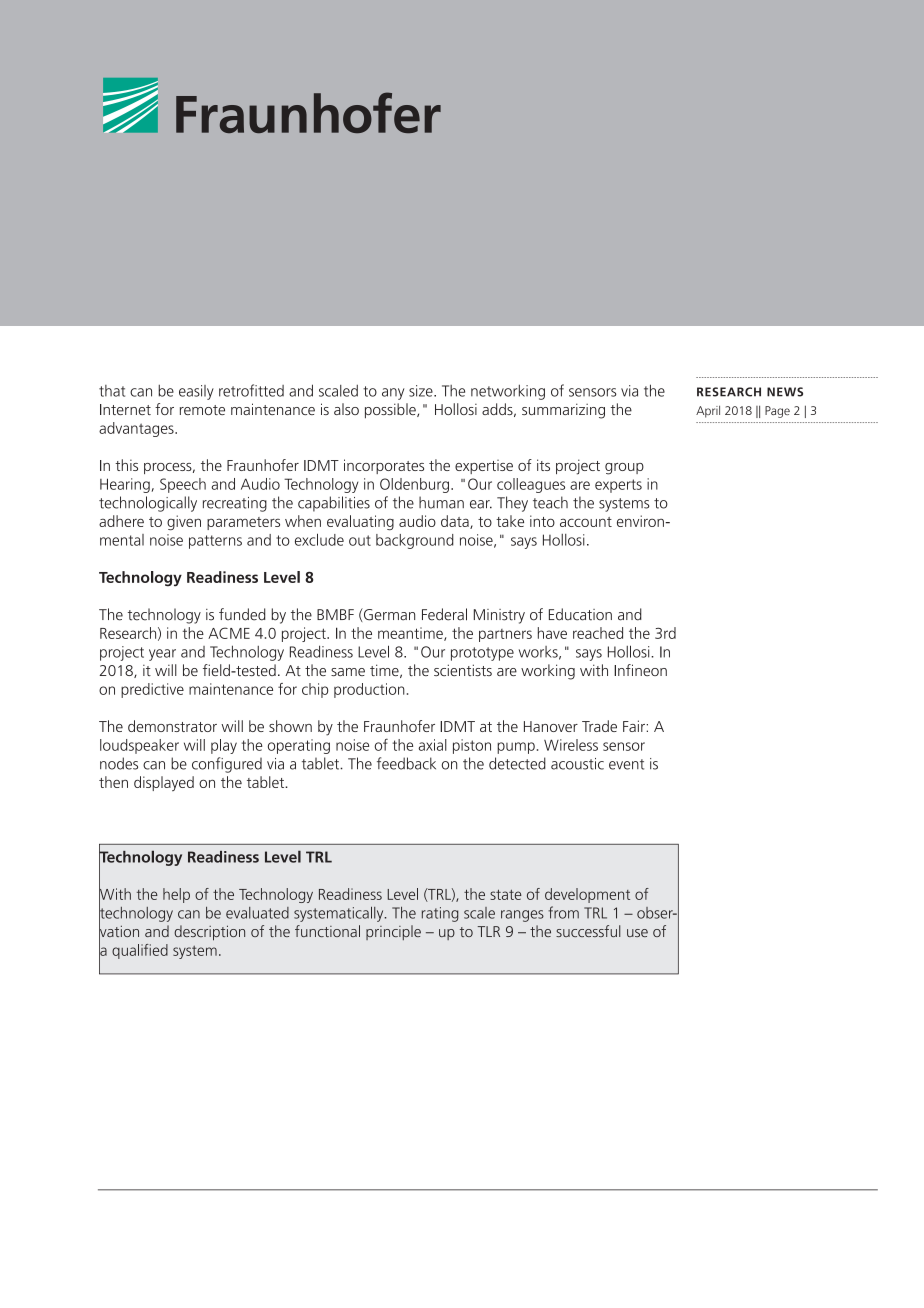 The width and height of the image is (924, 1308). What do you see at coordinates (635, 726) in the image?
I see `Fair` at bounding box center [635, 726].
